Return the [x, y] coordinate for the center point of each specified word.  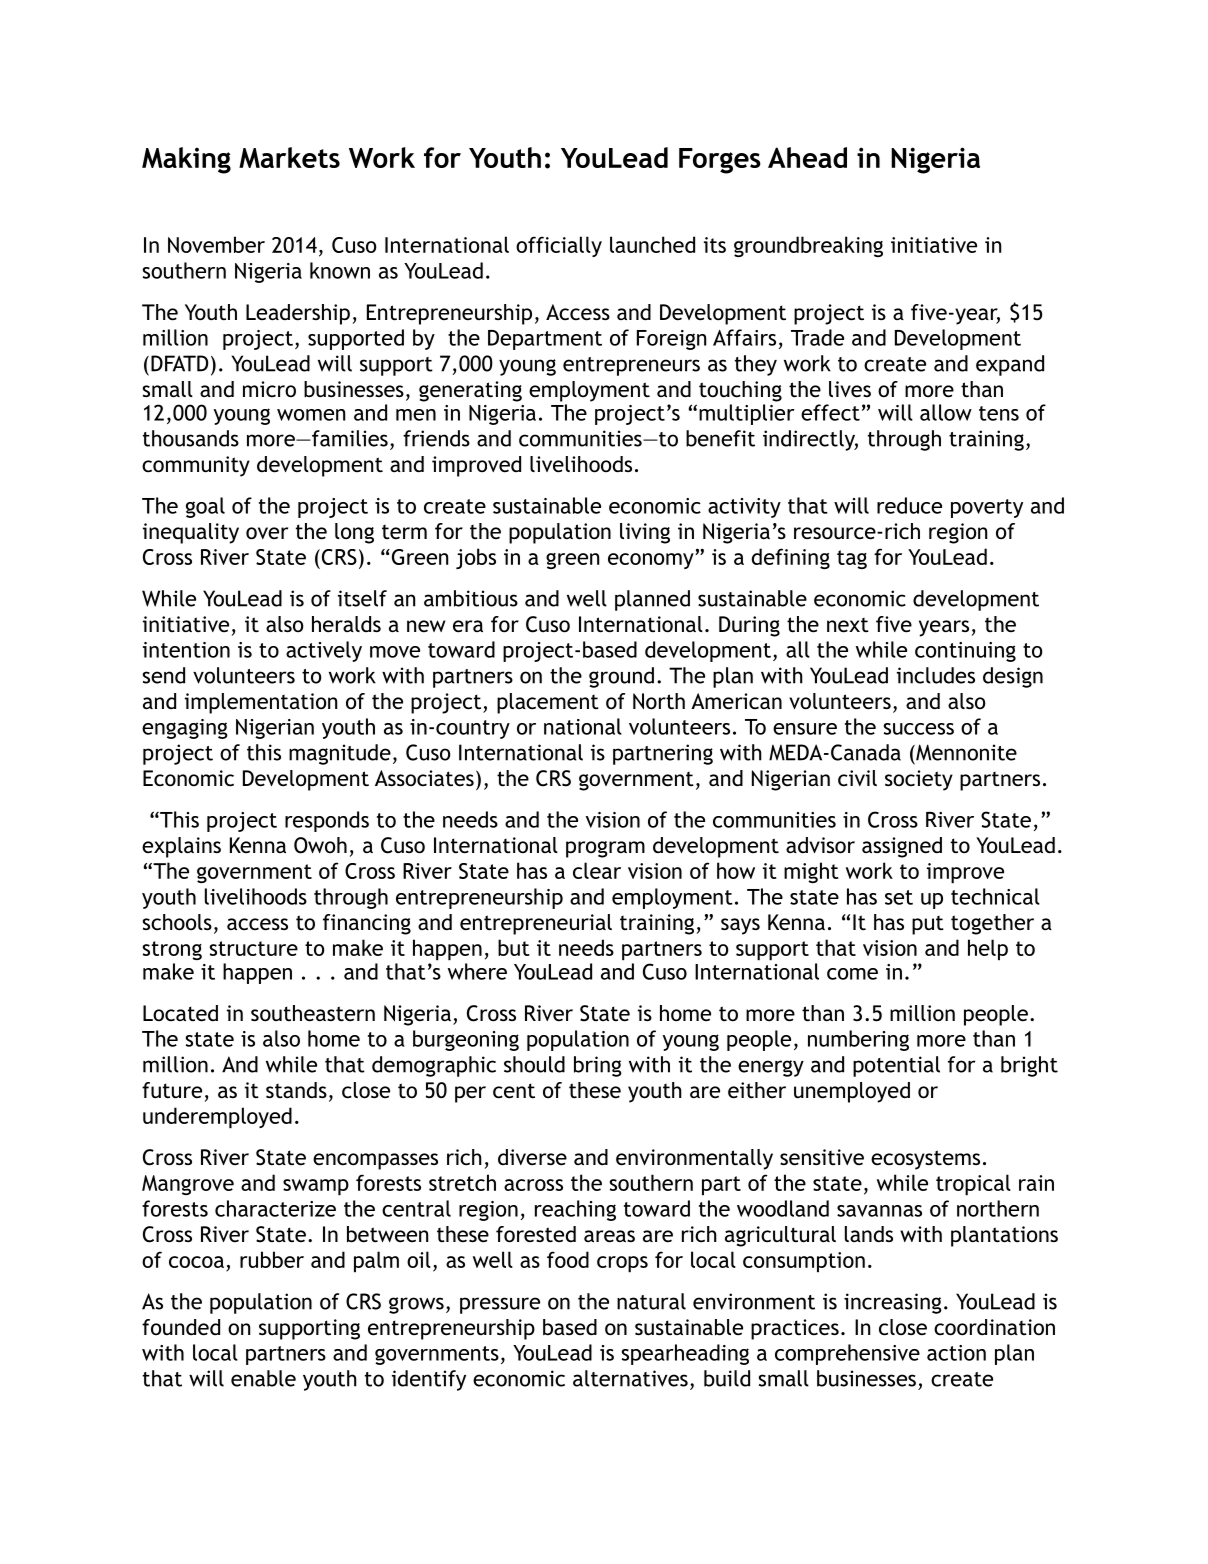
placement [548, 703]
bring [598, 1066]
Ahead [807, 157]
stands [296, 1090]
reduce [909, 505]
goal [205, 507]
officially [559, 246]
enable [263, 1378]
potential [896, 1066]
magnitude [340, 754]
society [919, 780]
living [645, 533]
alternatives [630, 1378]
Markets [289, 157]
